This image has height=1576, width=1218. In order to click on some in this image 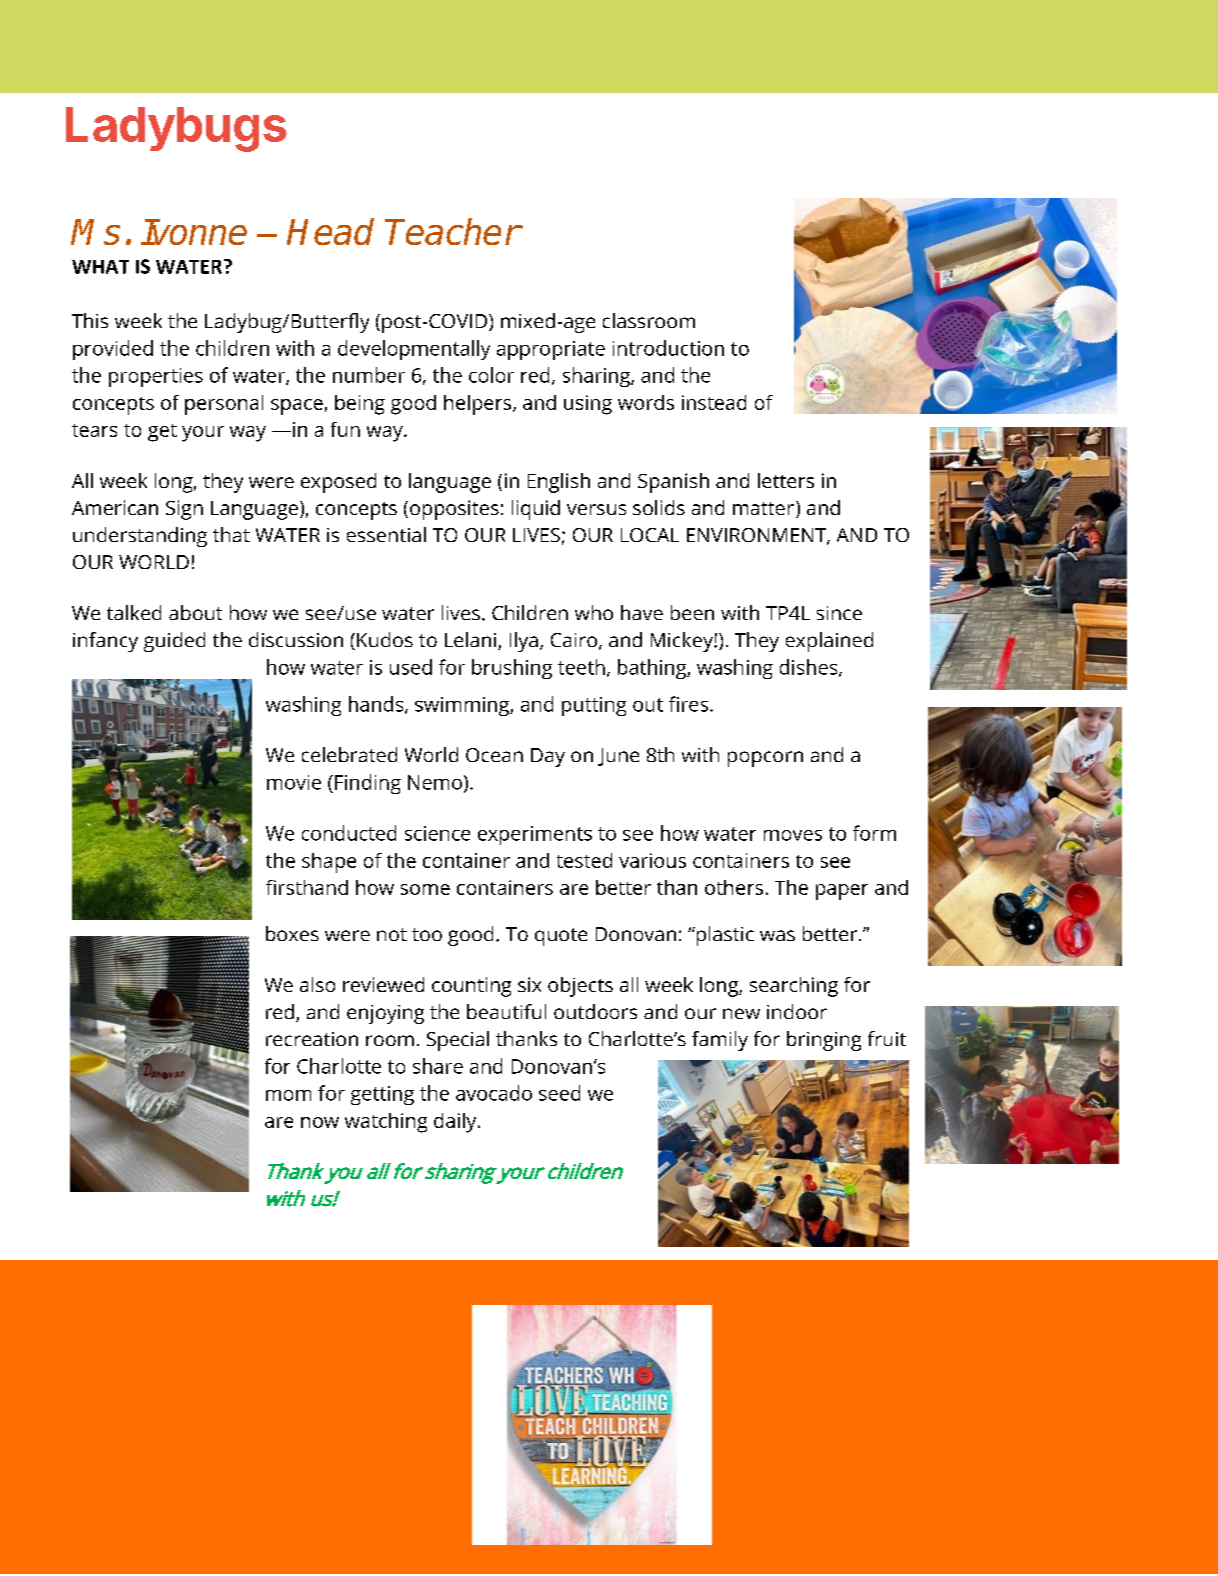, I will do `click(425, 889)`.
